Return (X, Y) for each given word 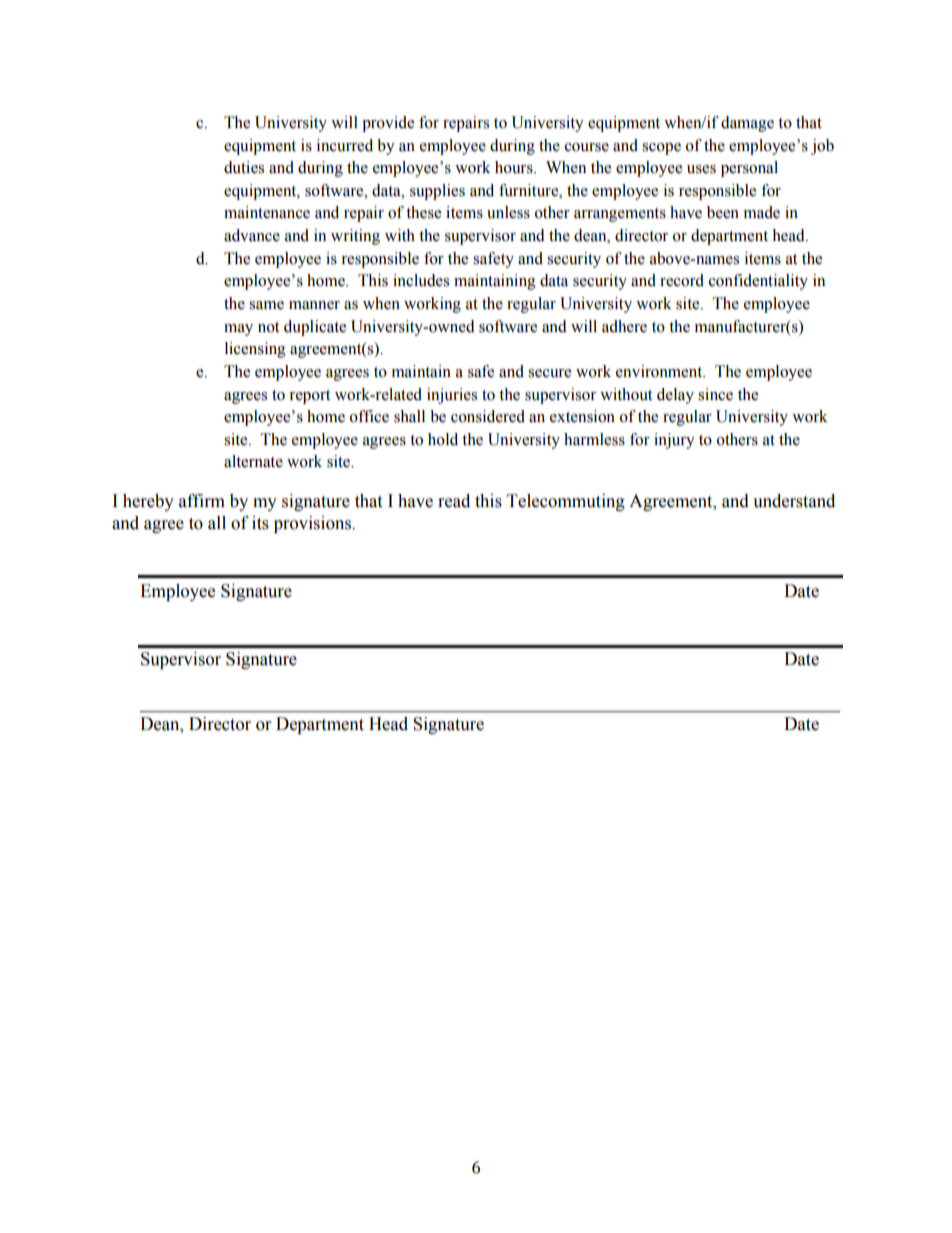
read (454, 501)
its (260, 523)
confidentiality (758, 282)
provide (388, 124)
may (238, 330)
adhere (624, 326)
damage (747, 124)
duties (244, 167)
